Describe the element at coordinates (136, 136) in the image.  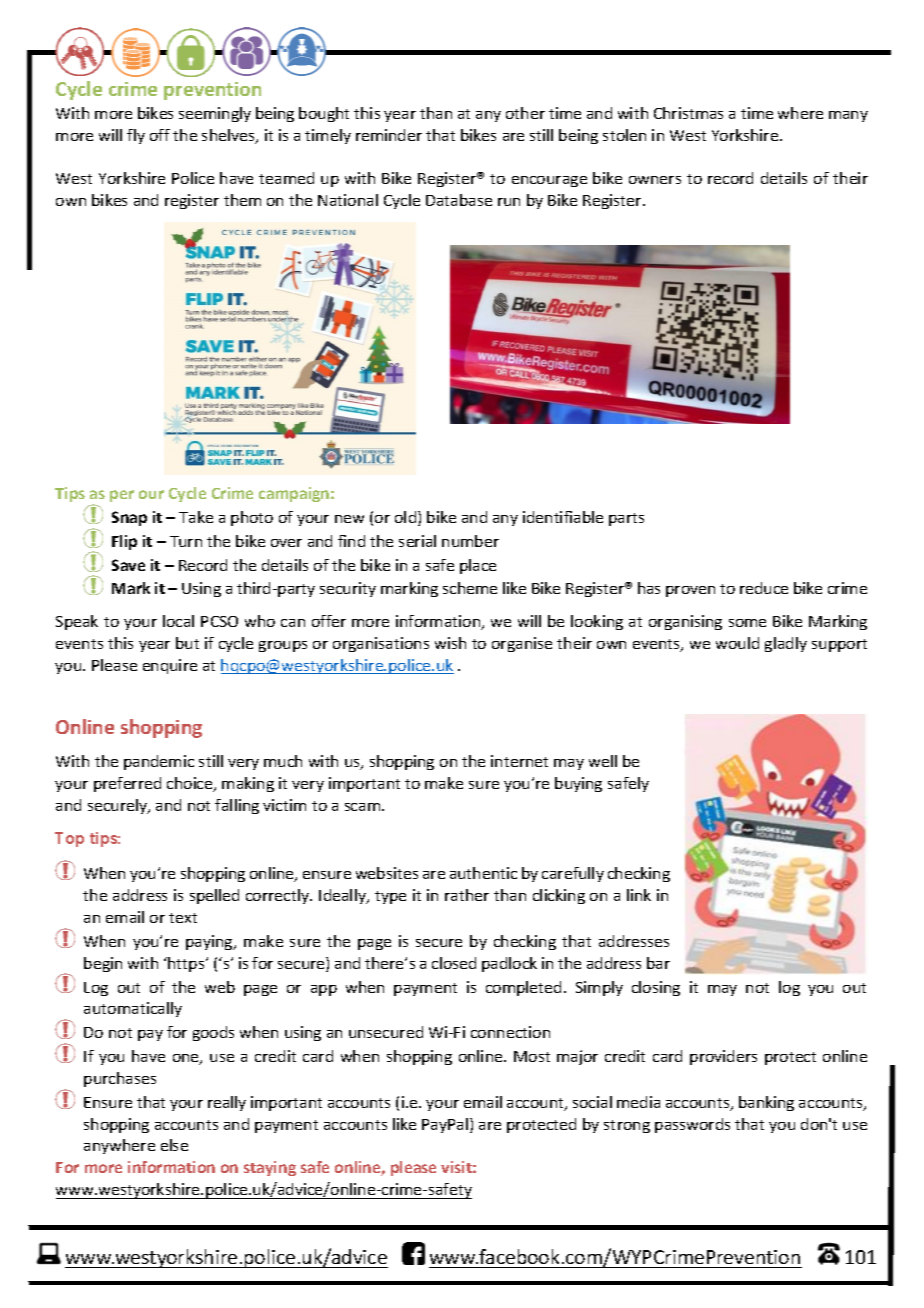
I see `fly` at that location.
